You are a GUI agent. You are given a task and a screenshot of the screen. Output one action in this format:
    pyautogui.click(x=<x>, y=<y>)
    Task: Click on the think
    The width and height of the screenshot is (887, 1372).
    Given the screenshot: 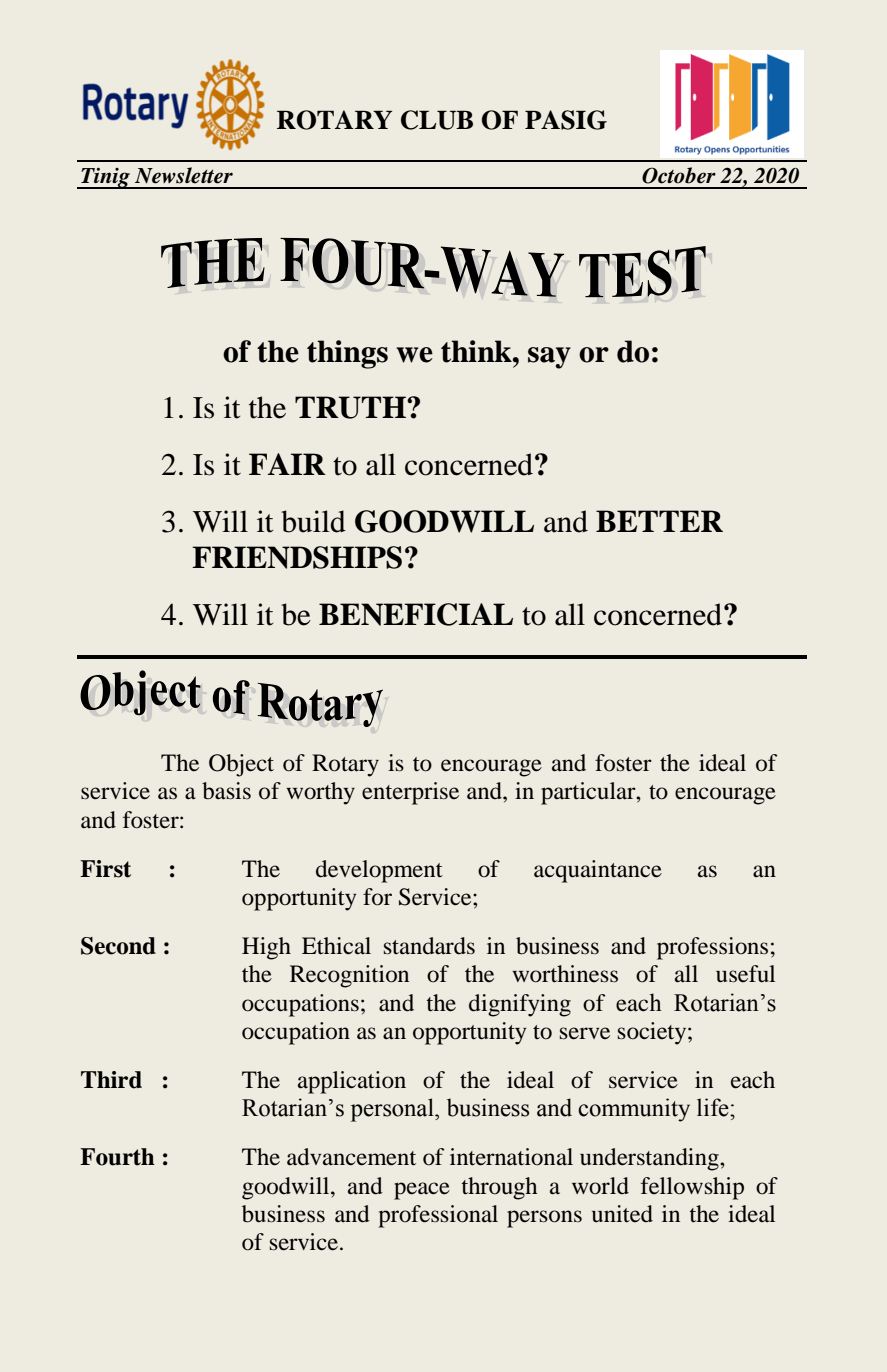 What is the action you would take?
    pyautogui.click(x=477, y=351)
